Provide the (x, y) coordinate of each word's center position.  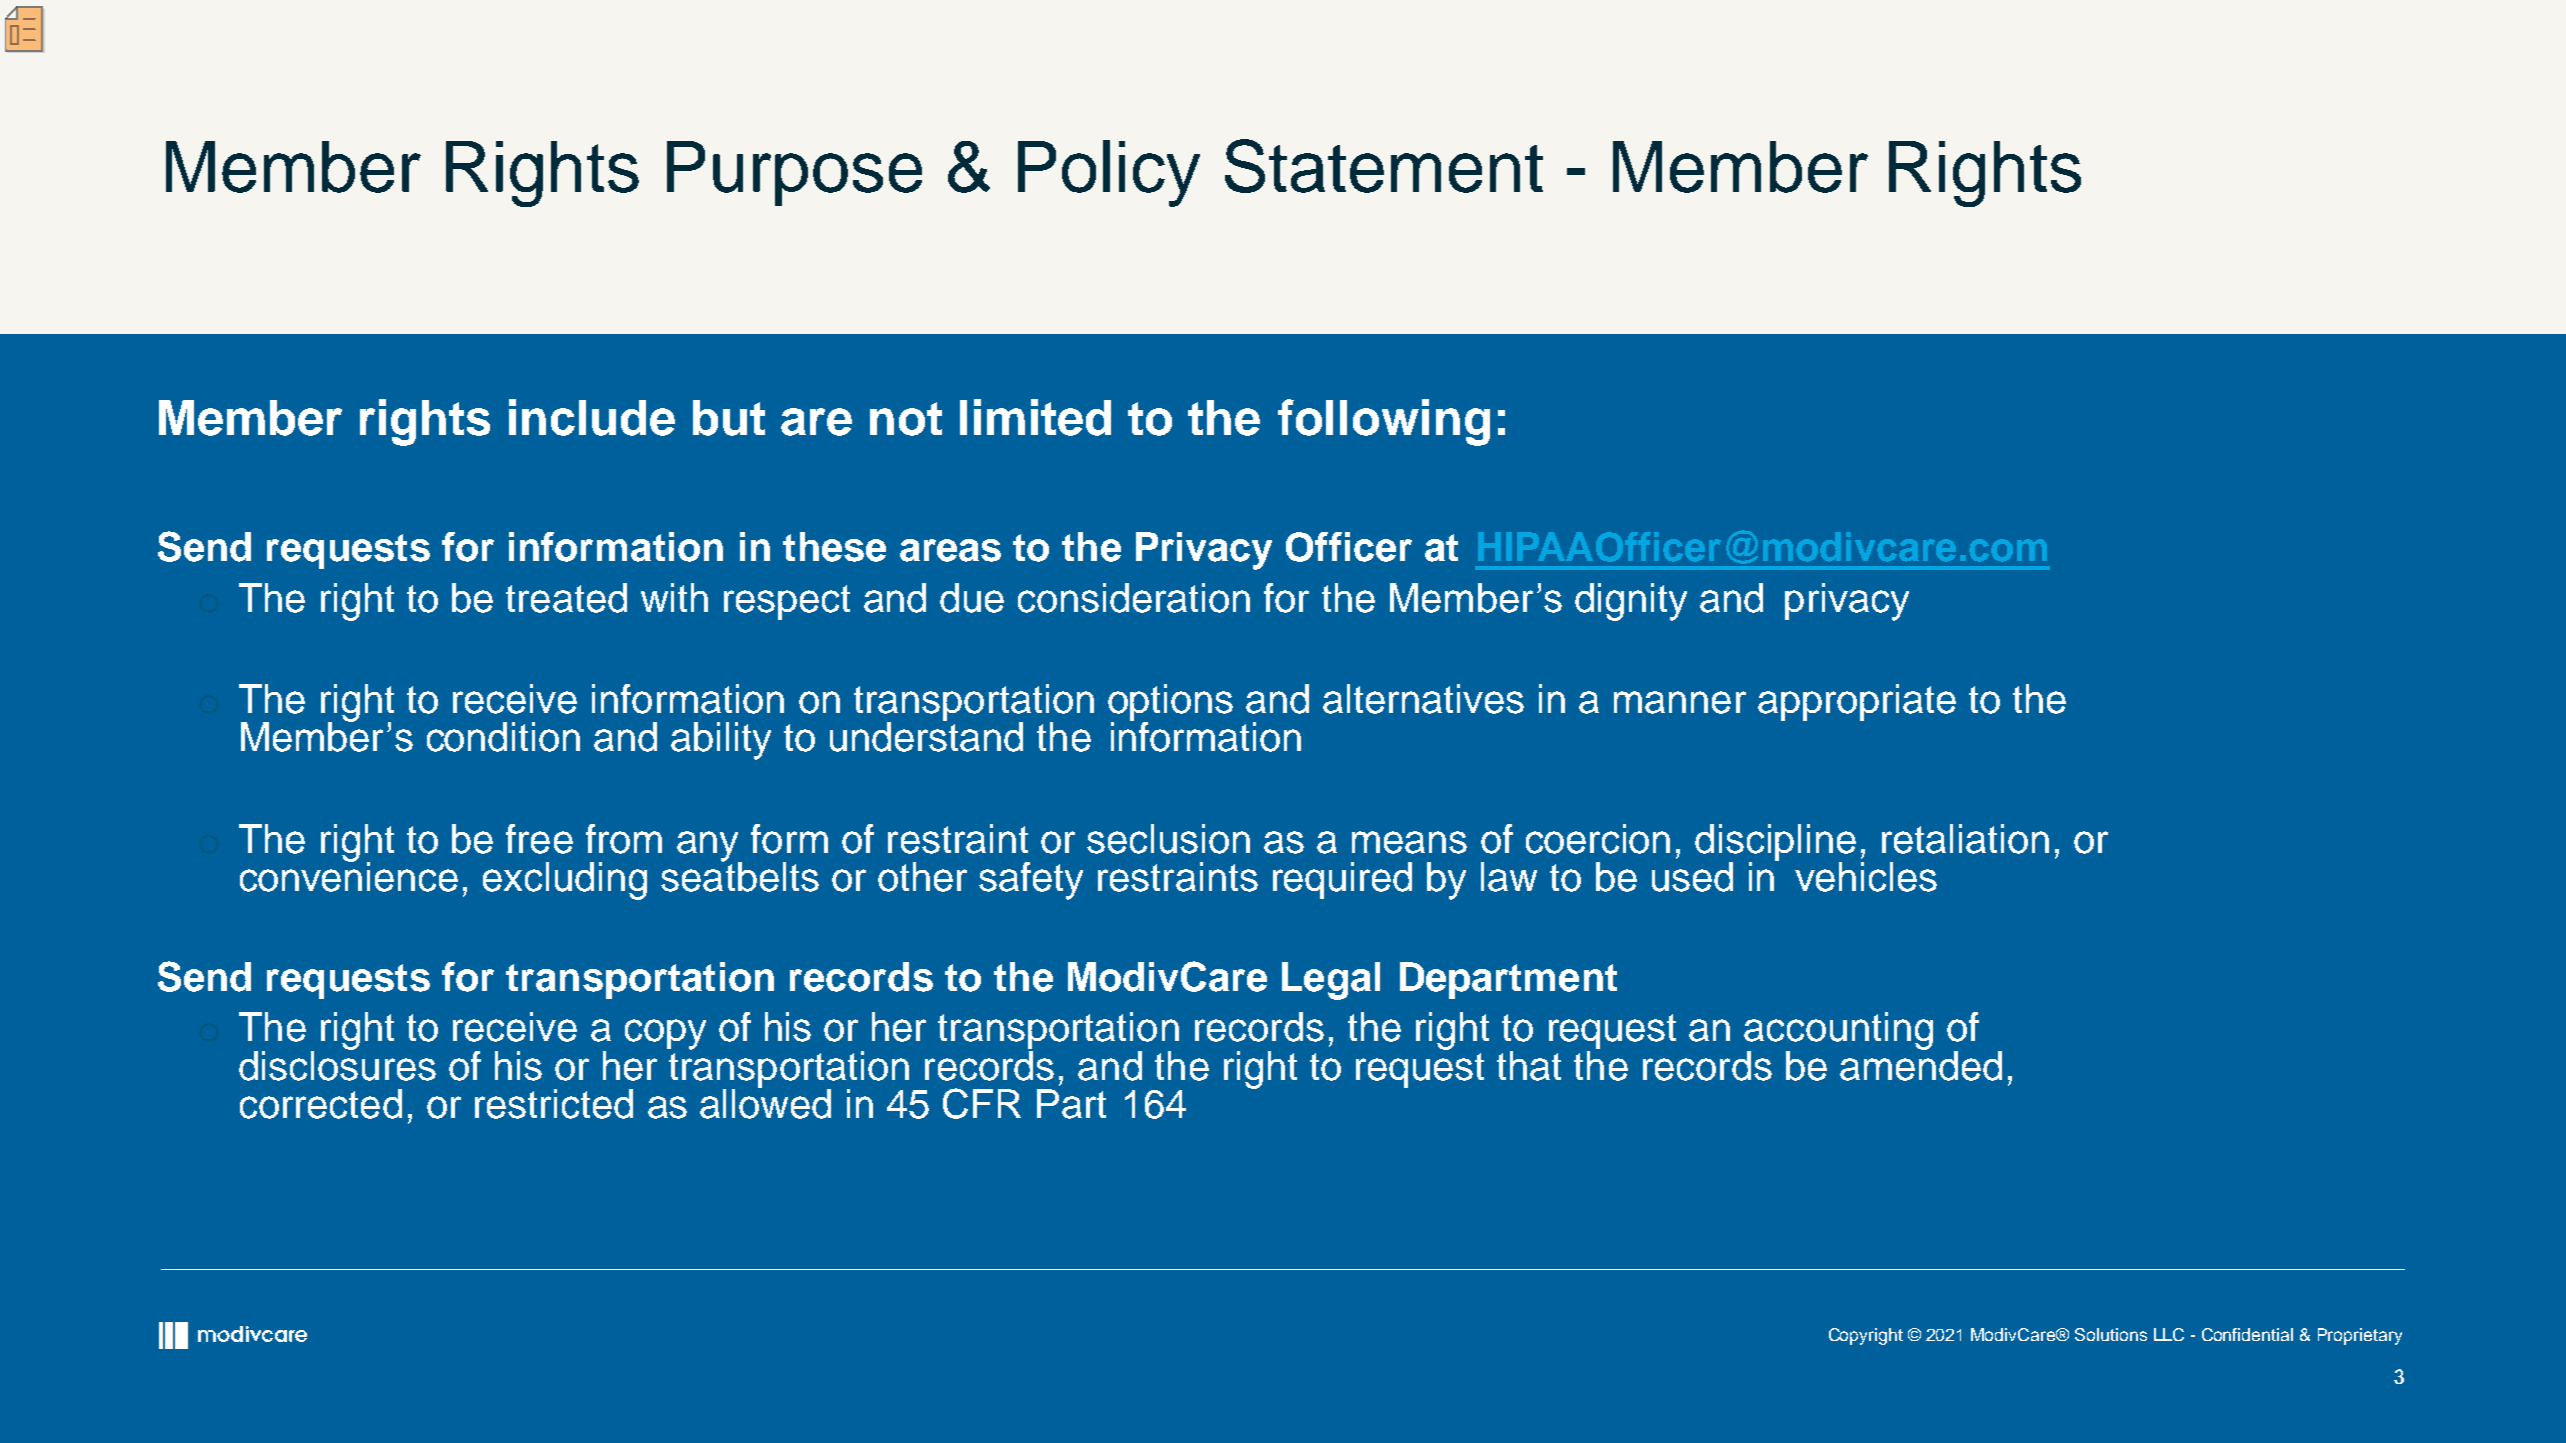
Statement (1384, 166)
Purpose (794, 173)
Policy (1109, 173)
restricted (554, 1104)
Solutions (2111, 1334)
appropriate (1857, 702)
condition (503, 737)
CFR (982, 1103)
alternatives (1423, 699)
